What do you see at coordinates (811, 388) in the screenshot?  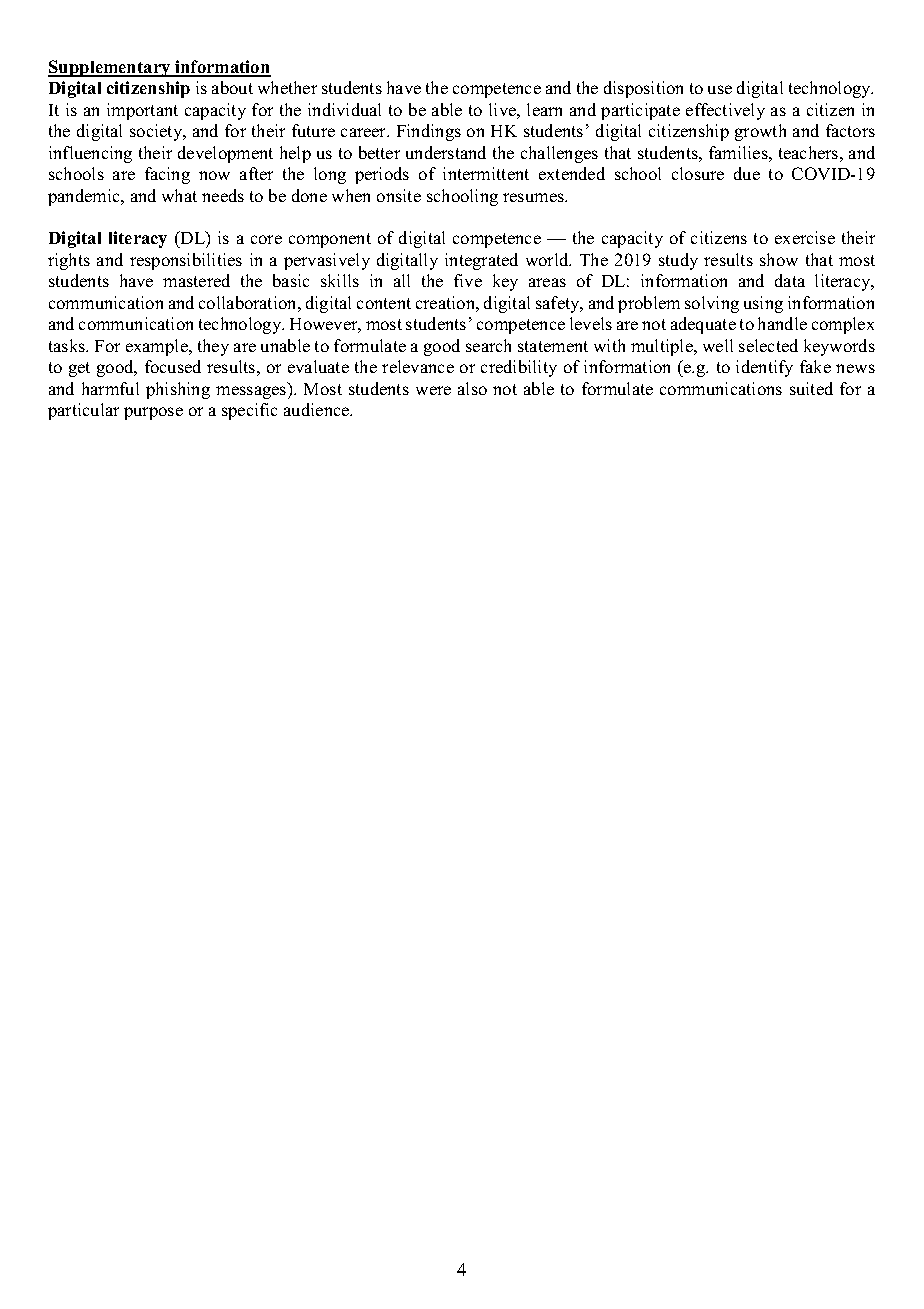 I see `suited` at bounding box center [811, 388].
